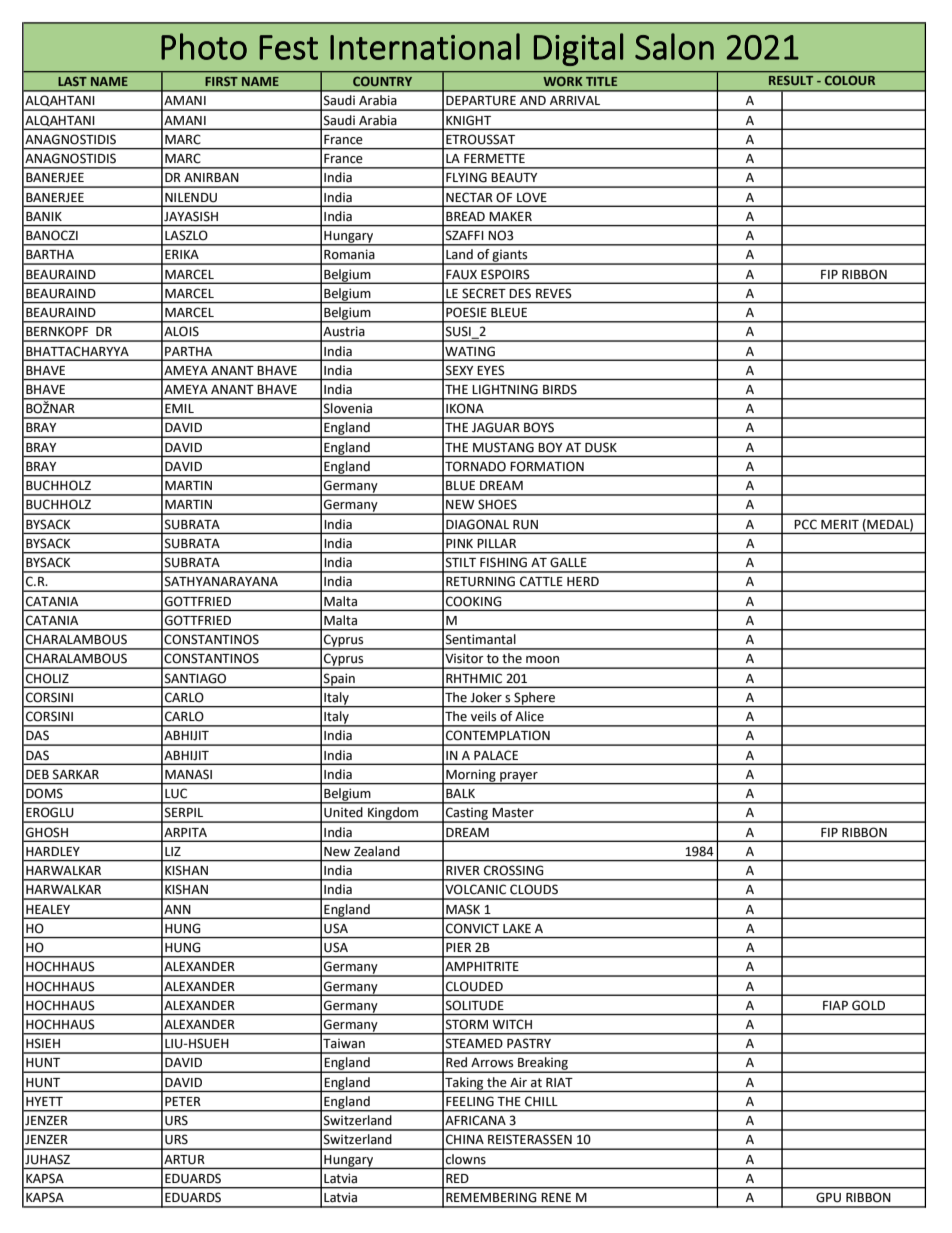  What do you see at coordinates (77, 351) in the screenshot?
I see `BHATTACHARYYA` at bounding box center [77, 351].
